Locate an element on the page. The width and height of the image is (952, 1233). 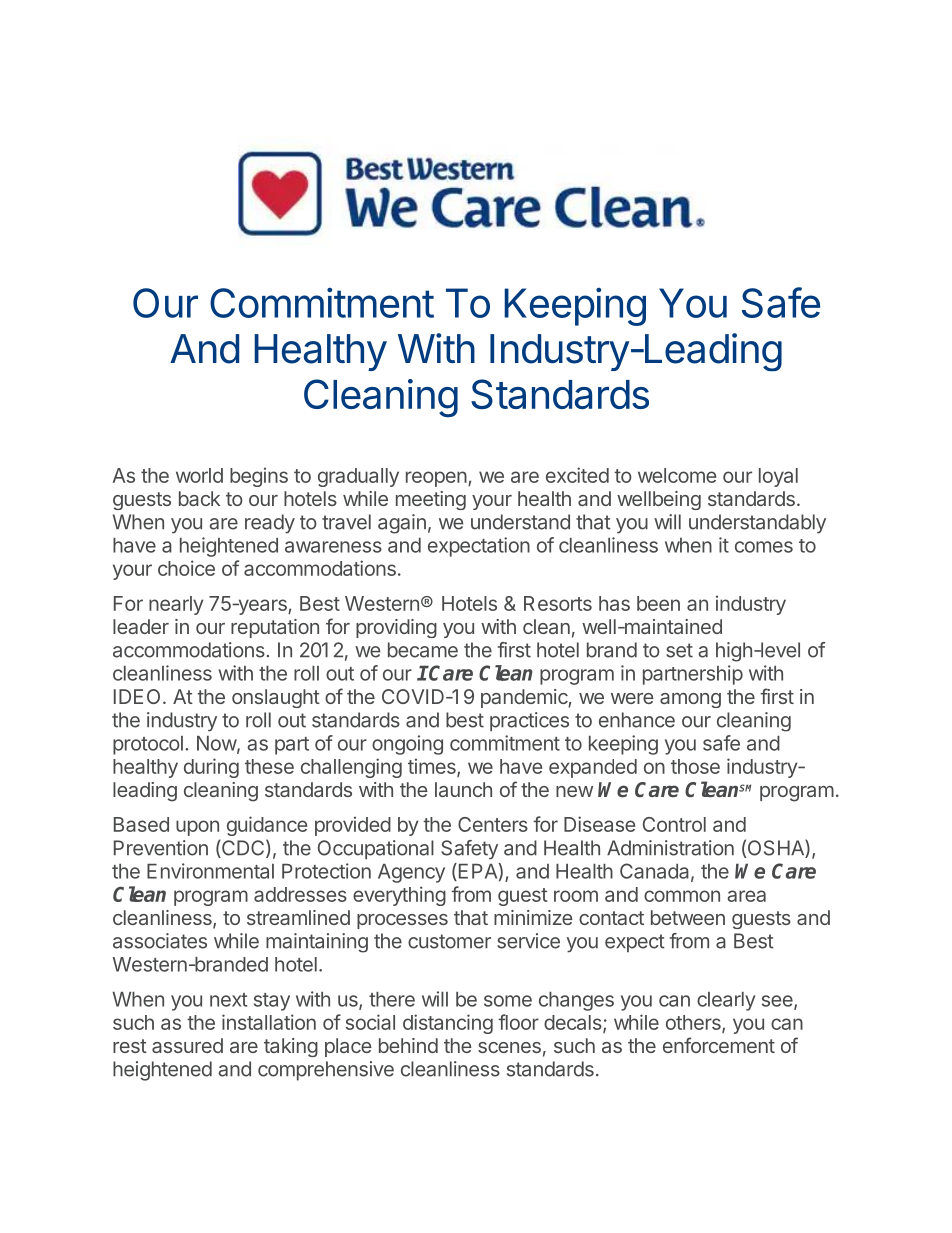
onslaught is located at coordinates (276, 698).
